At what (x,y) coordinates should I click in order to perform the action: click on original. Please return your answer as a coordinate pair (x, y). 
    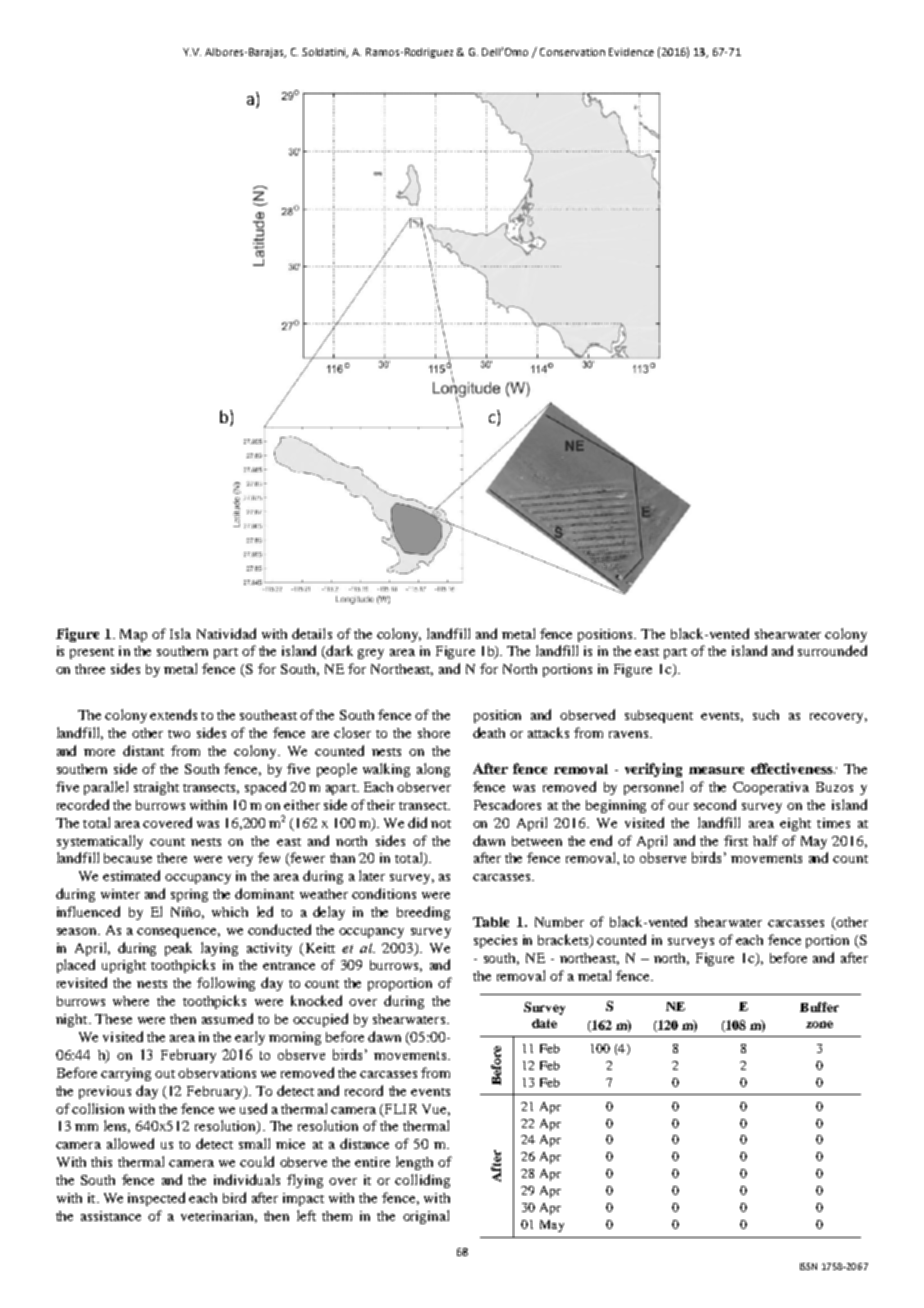
    Looking at the image, I should click on (426, 1217).
